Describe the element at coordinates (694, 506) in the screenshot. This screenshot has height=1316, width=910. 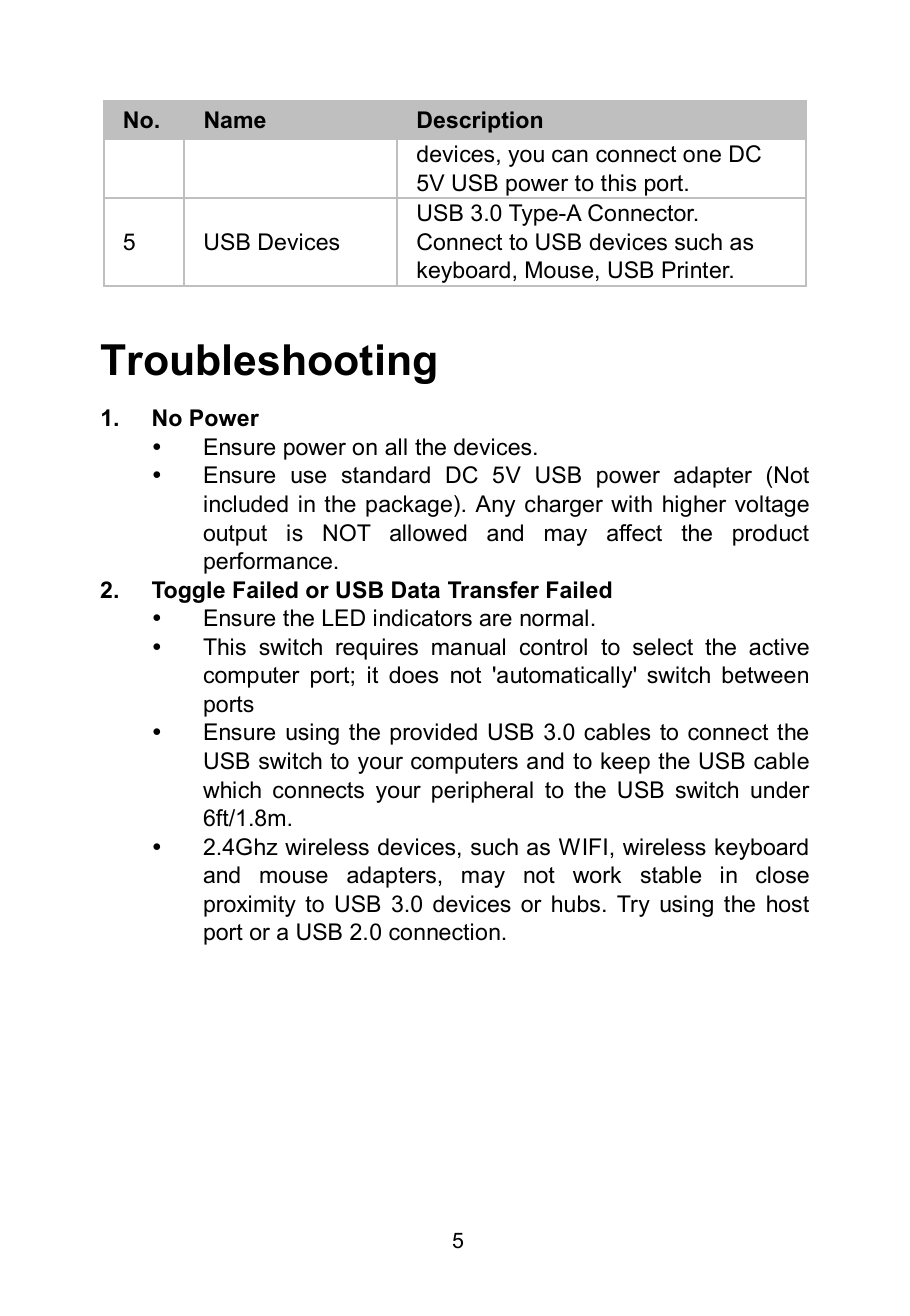
I see `higher` at that location.
